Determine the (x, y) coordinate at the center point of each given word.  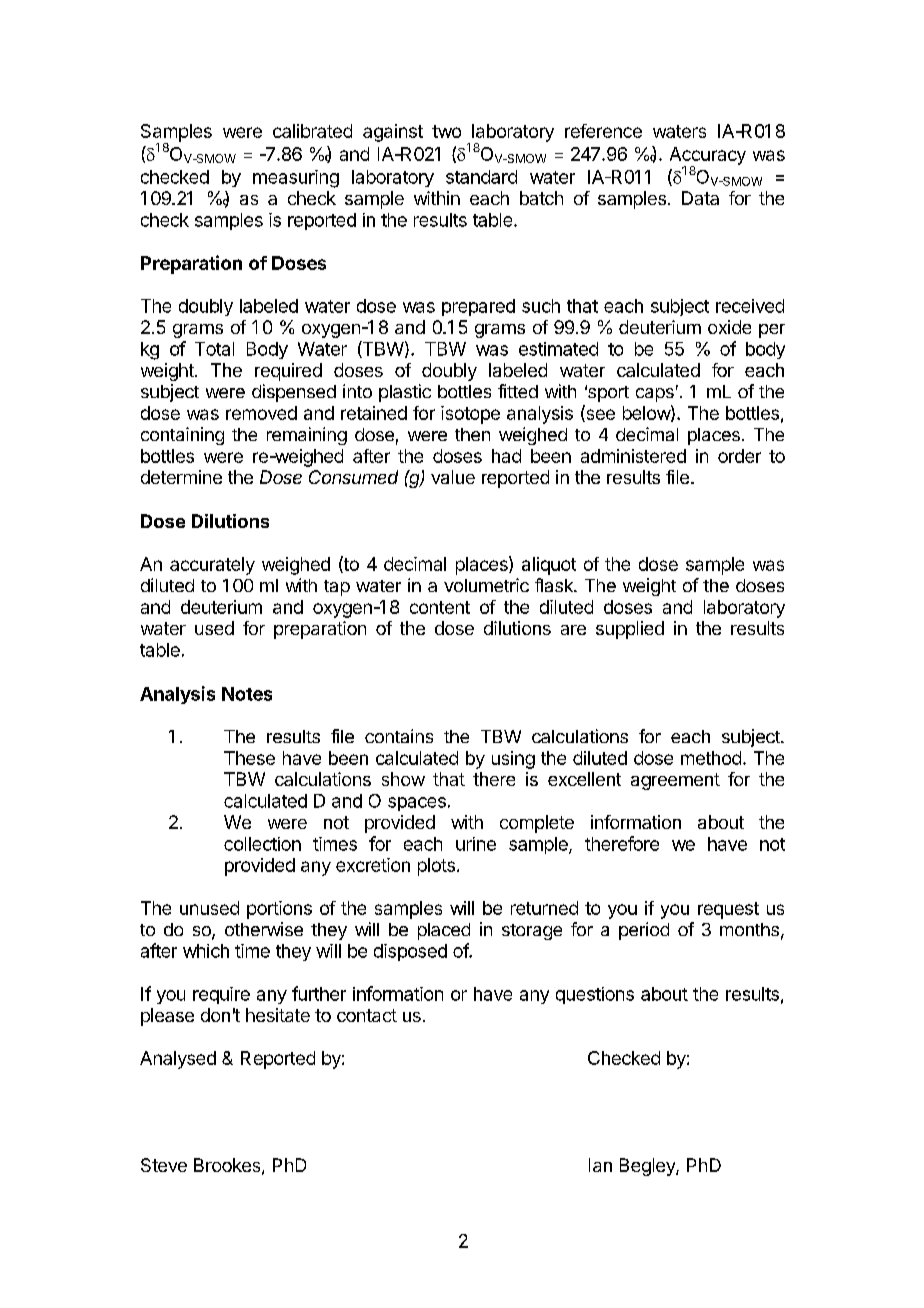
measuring (296, 179)
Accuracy (708, 157)
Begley (648, 1167)
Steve (164, 1165)
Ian (600, 1165)
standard (481, 177)
